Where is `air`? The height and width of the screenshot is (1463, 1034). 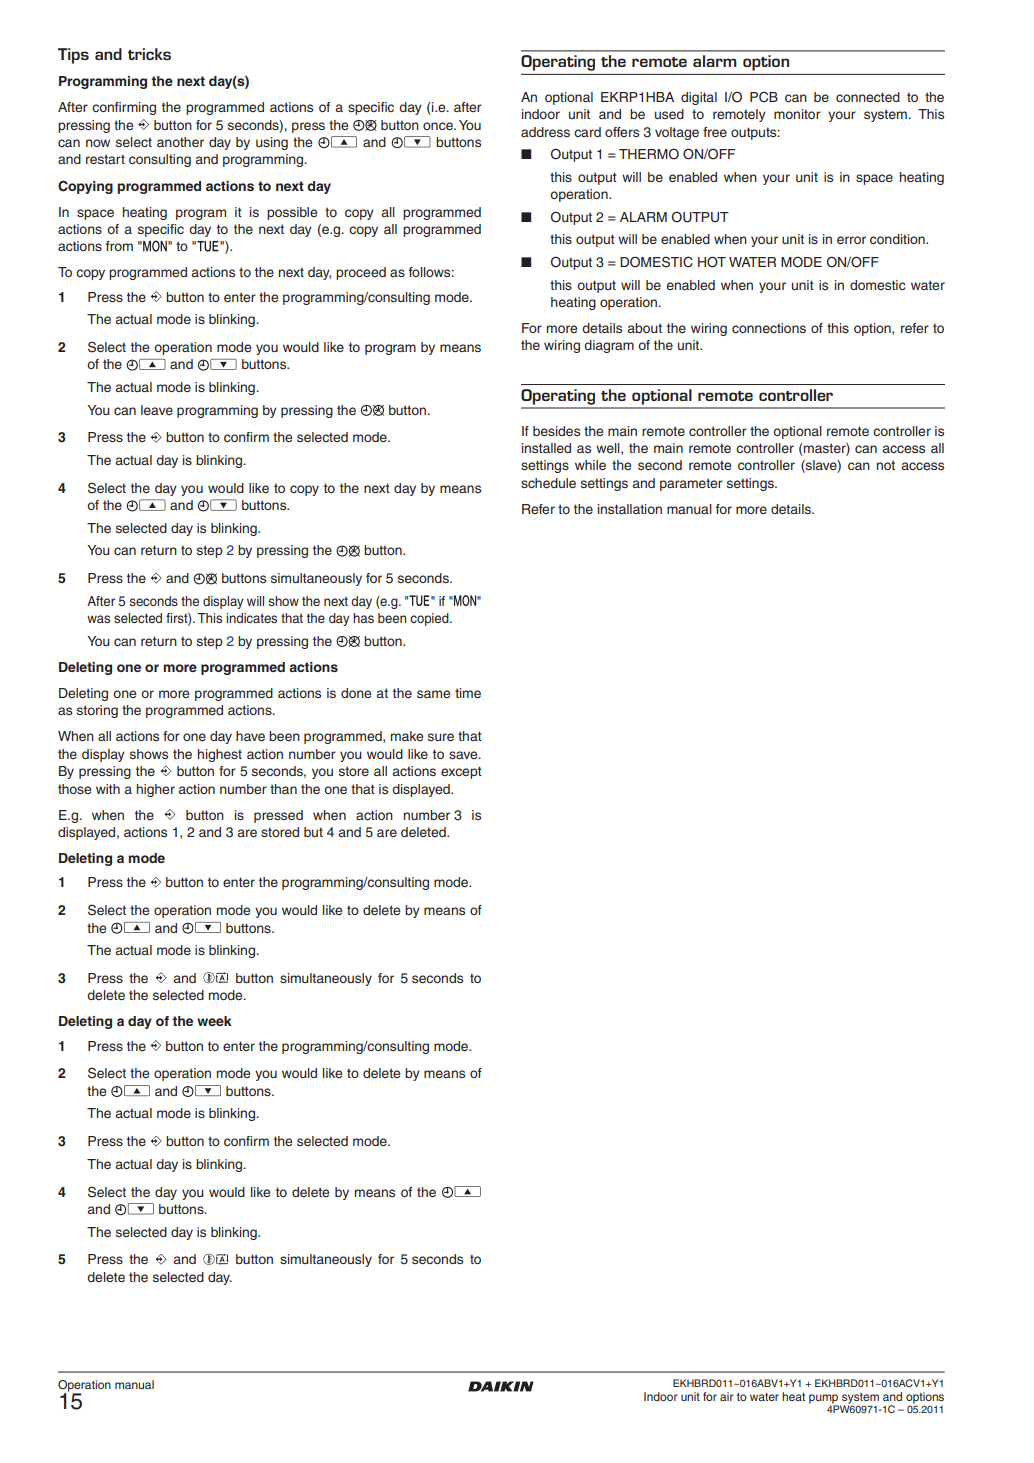
air is located at coordinates (726, 1396).
